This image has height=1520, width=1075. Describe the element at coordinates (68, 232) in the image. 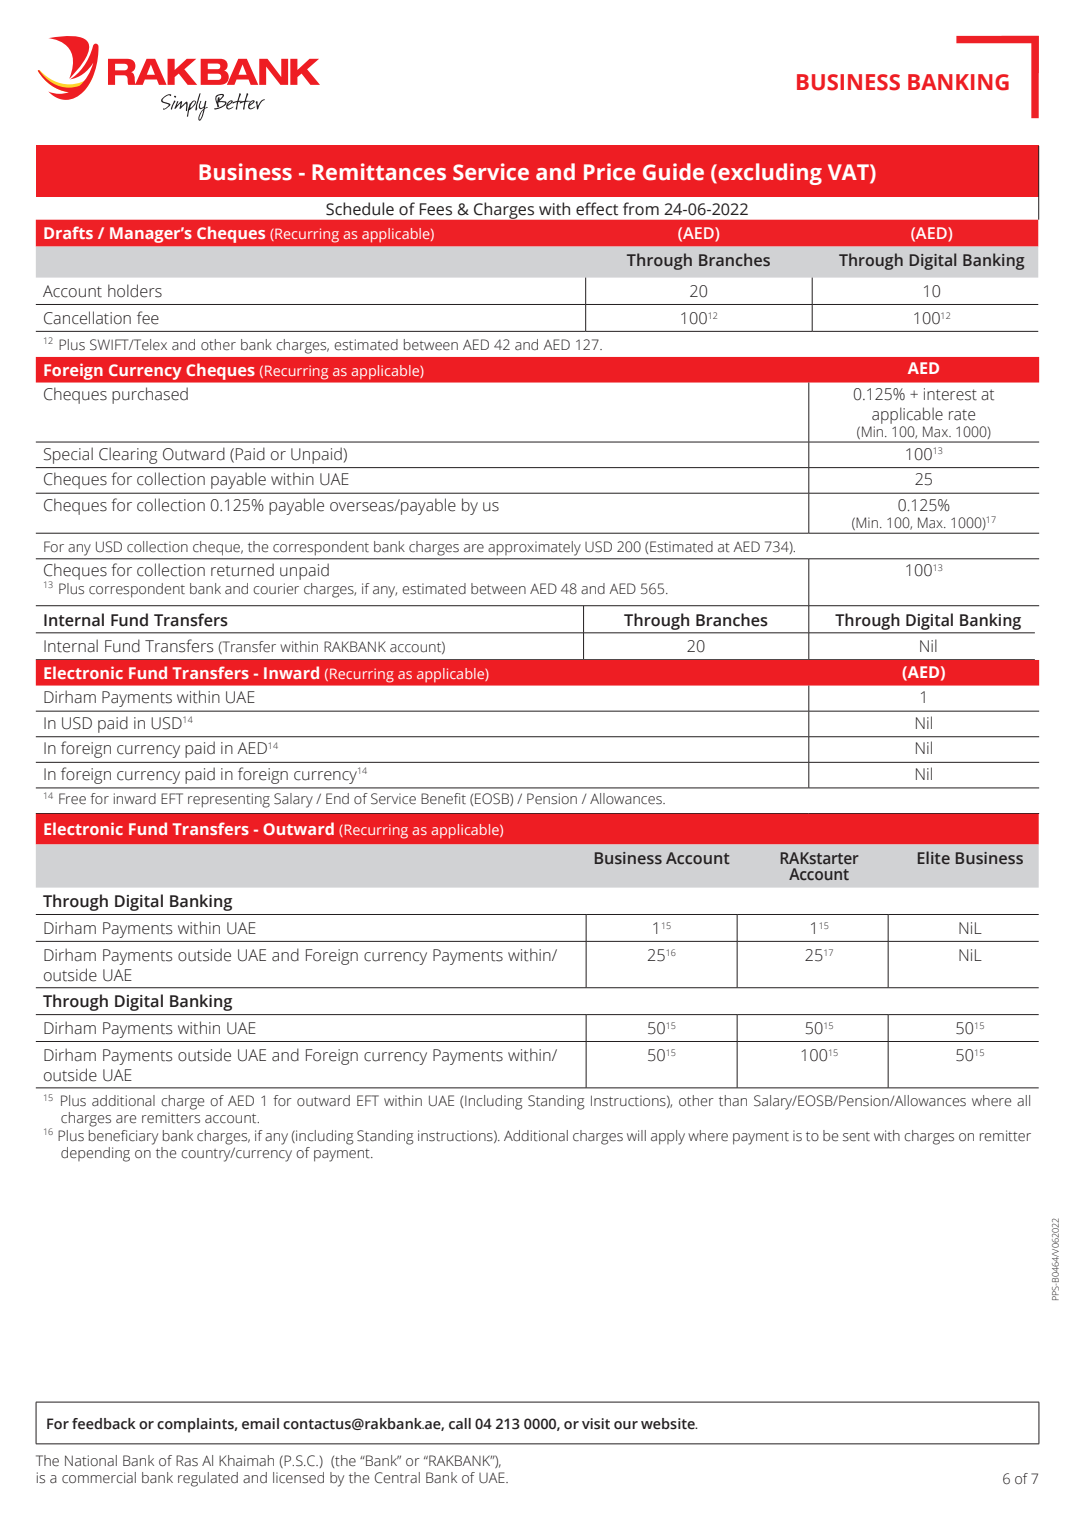

I see `Drafts` at that location.
